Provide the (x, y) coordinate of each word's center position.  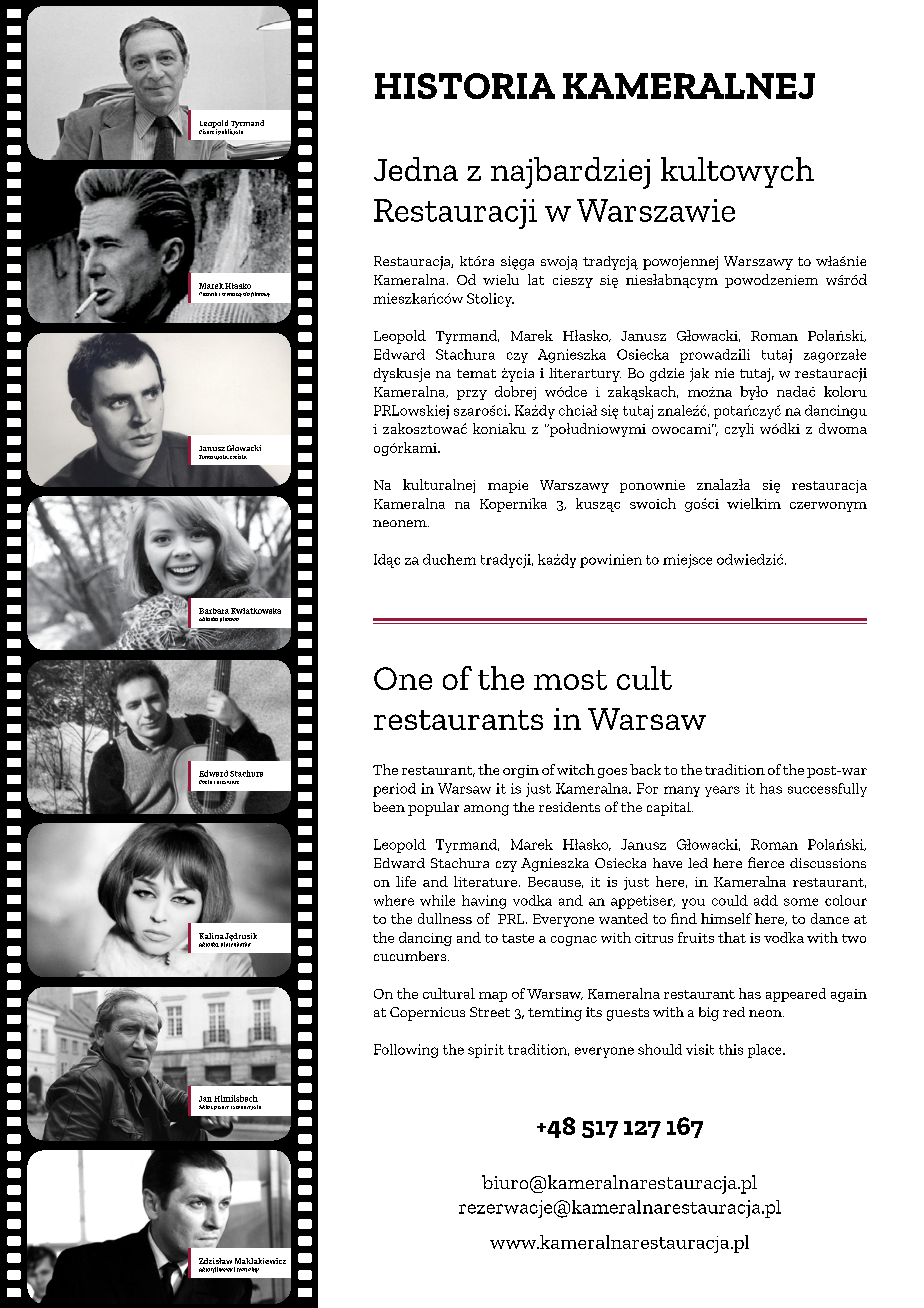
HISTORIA (465, 86)
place (766, 1051)
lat (536, 279)
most (570, 680)
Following (406, 1051)
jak (699, 375)
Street (490, 1012)
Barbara (214, 611)
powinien (611, 561)
